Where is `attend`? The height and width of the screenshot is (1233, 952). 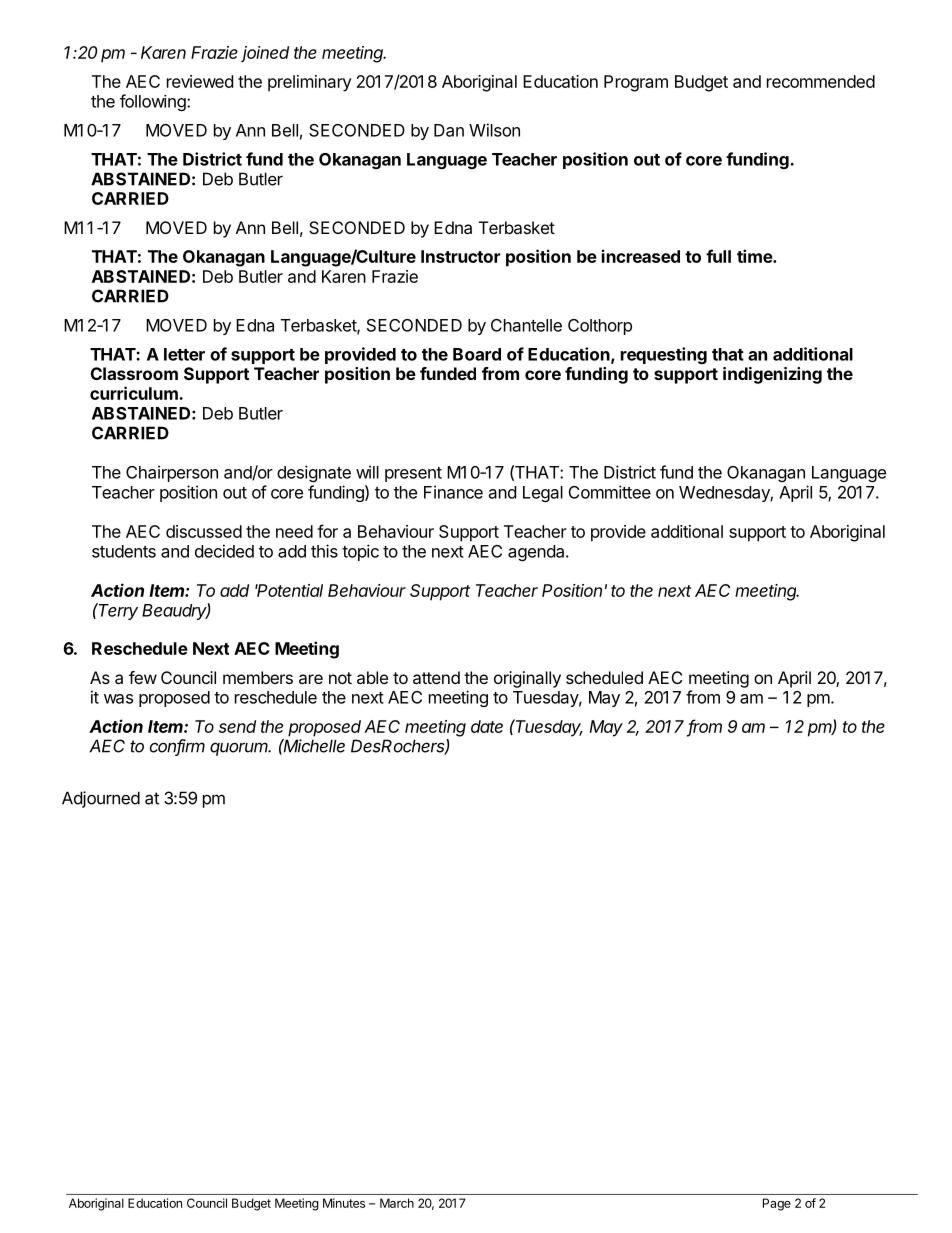
attend is located at coordinates (436, 677).
